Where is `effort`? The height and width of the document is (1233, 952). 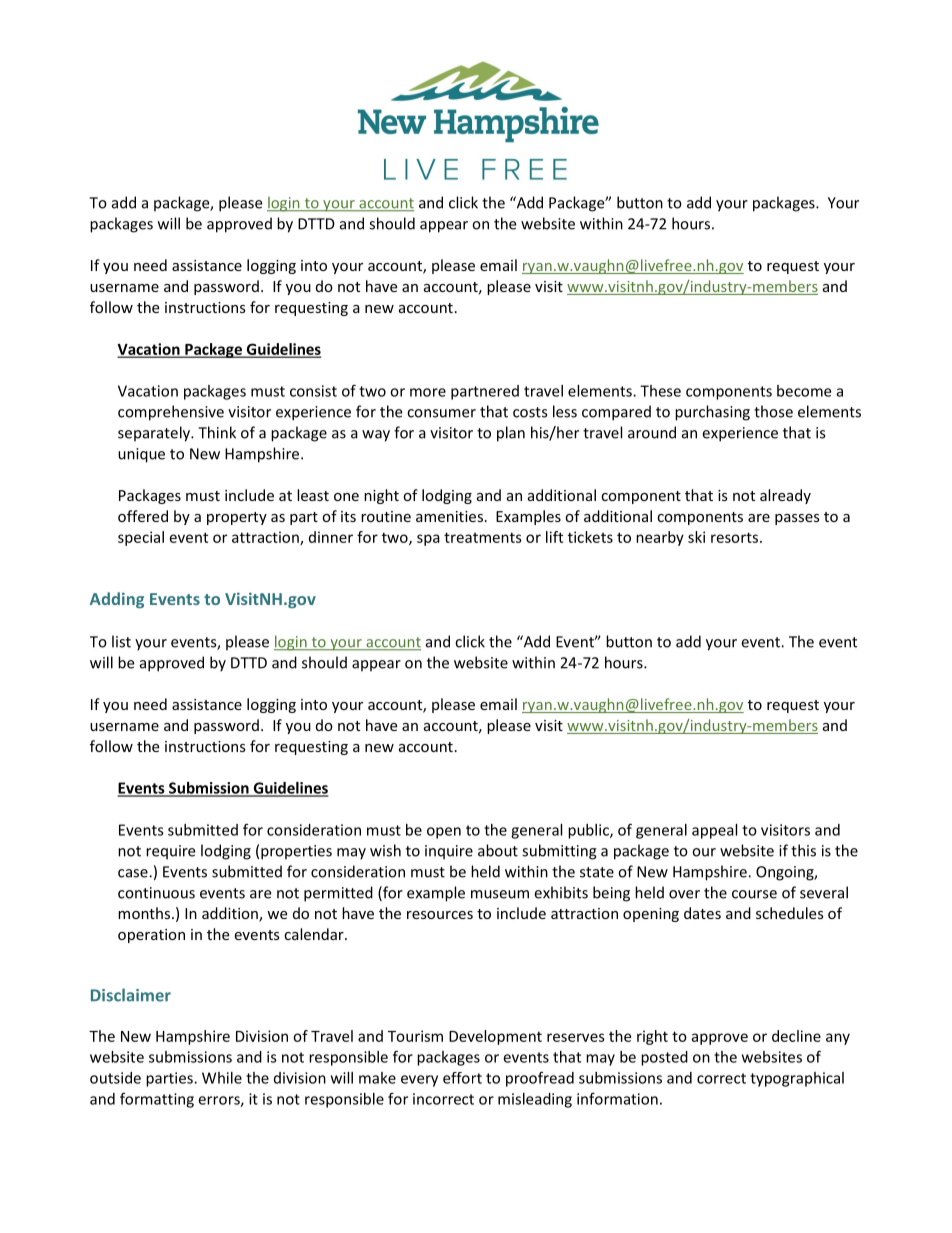
effort is located at coordinates (462, 1078).
